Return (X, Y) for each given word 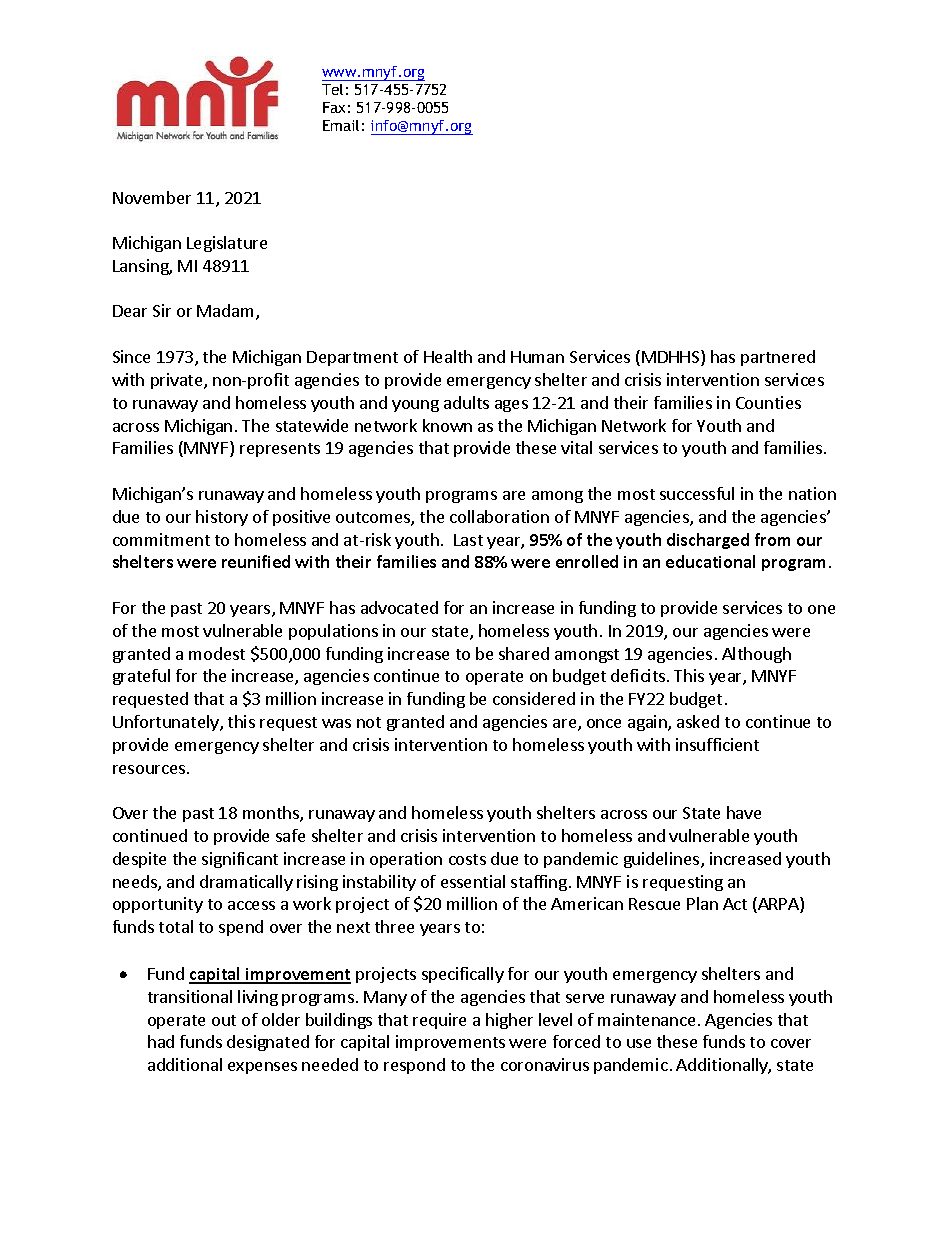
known (447, 425)
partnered (778, 358)
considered (534, 698)
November (152, 197)
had (161, 1041)
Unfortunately (167, 723)
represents (280, 450)
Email (341, 125)
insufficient (717, 744)
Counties (768, 402)
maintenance (646, 1019)
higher (509, 1021)
